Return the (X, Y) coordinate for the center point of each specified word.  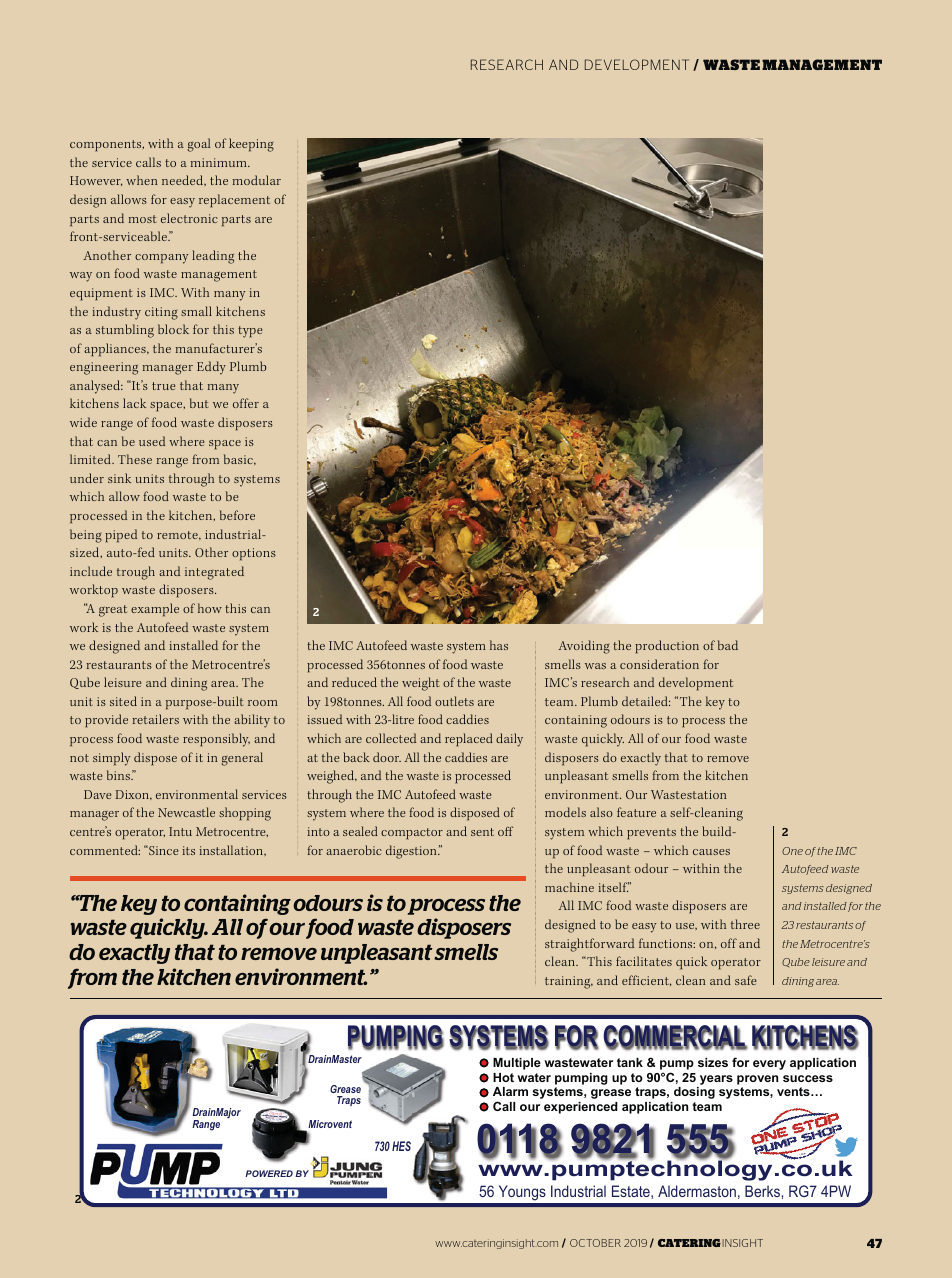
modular (257, 180)
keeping (251, 145)
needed (184, 180)
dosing (694, 1093)
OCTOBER (595, 1243)
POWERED (269, 1173)
